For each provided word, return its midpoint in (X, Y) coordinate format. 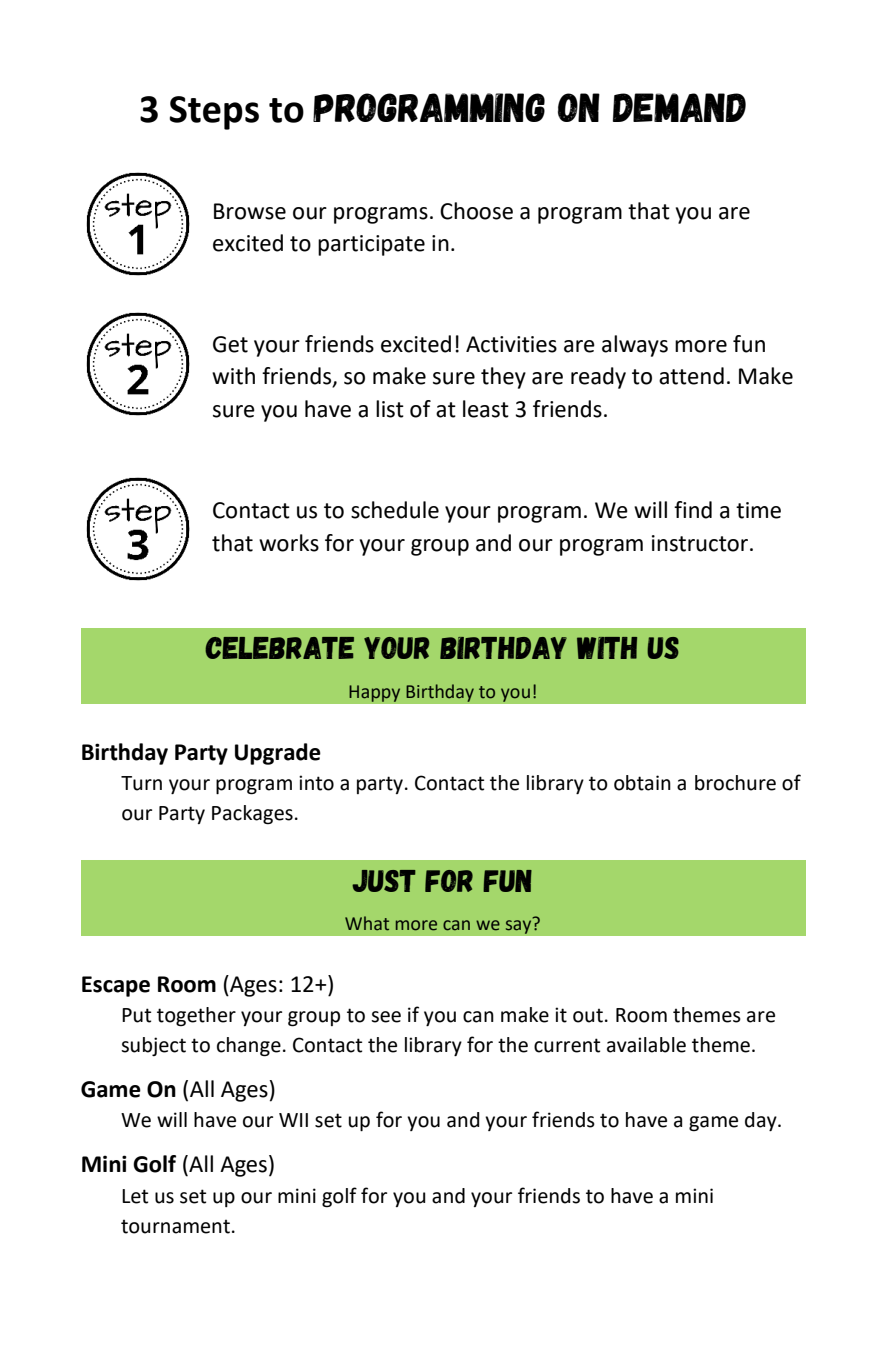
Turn (141, 783)
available (646, 1045)
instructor (701, 543)
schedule (395, 510)
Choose (476, 211)
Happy (375, 693)
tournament (175, 1226)
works (289, 543)
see (386, 1017)
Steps (214, 113)
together (196, 1017)
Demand (679, 107)
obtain (642, 783)
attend (691, 376)
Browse (250, 211)
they (503, 378)
